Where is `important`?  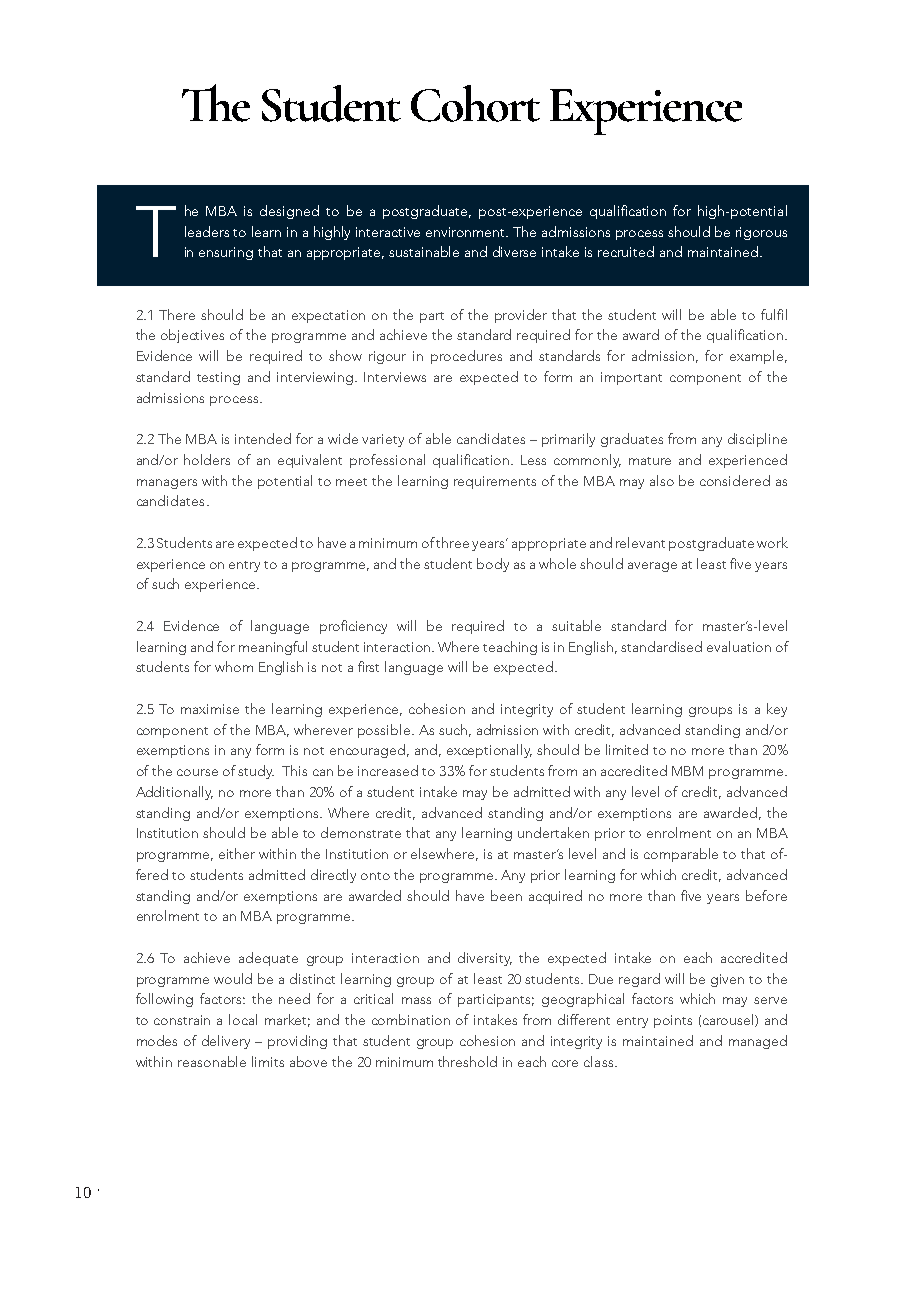 important is located at coordinates (631, 378).
